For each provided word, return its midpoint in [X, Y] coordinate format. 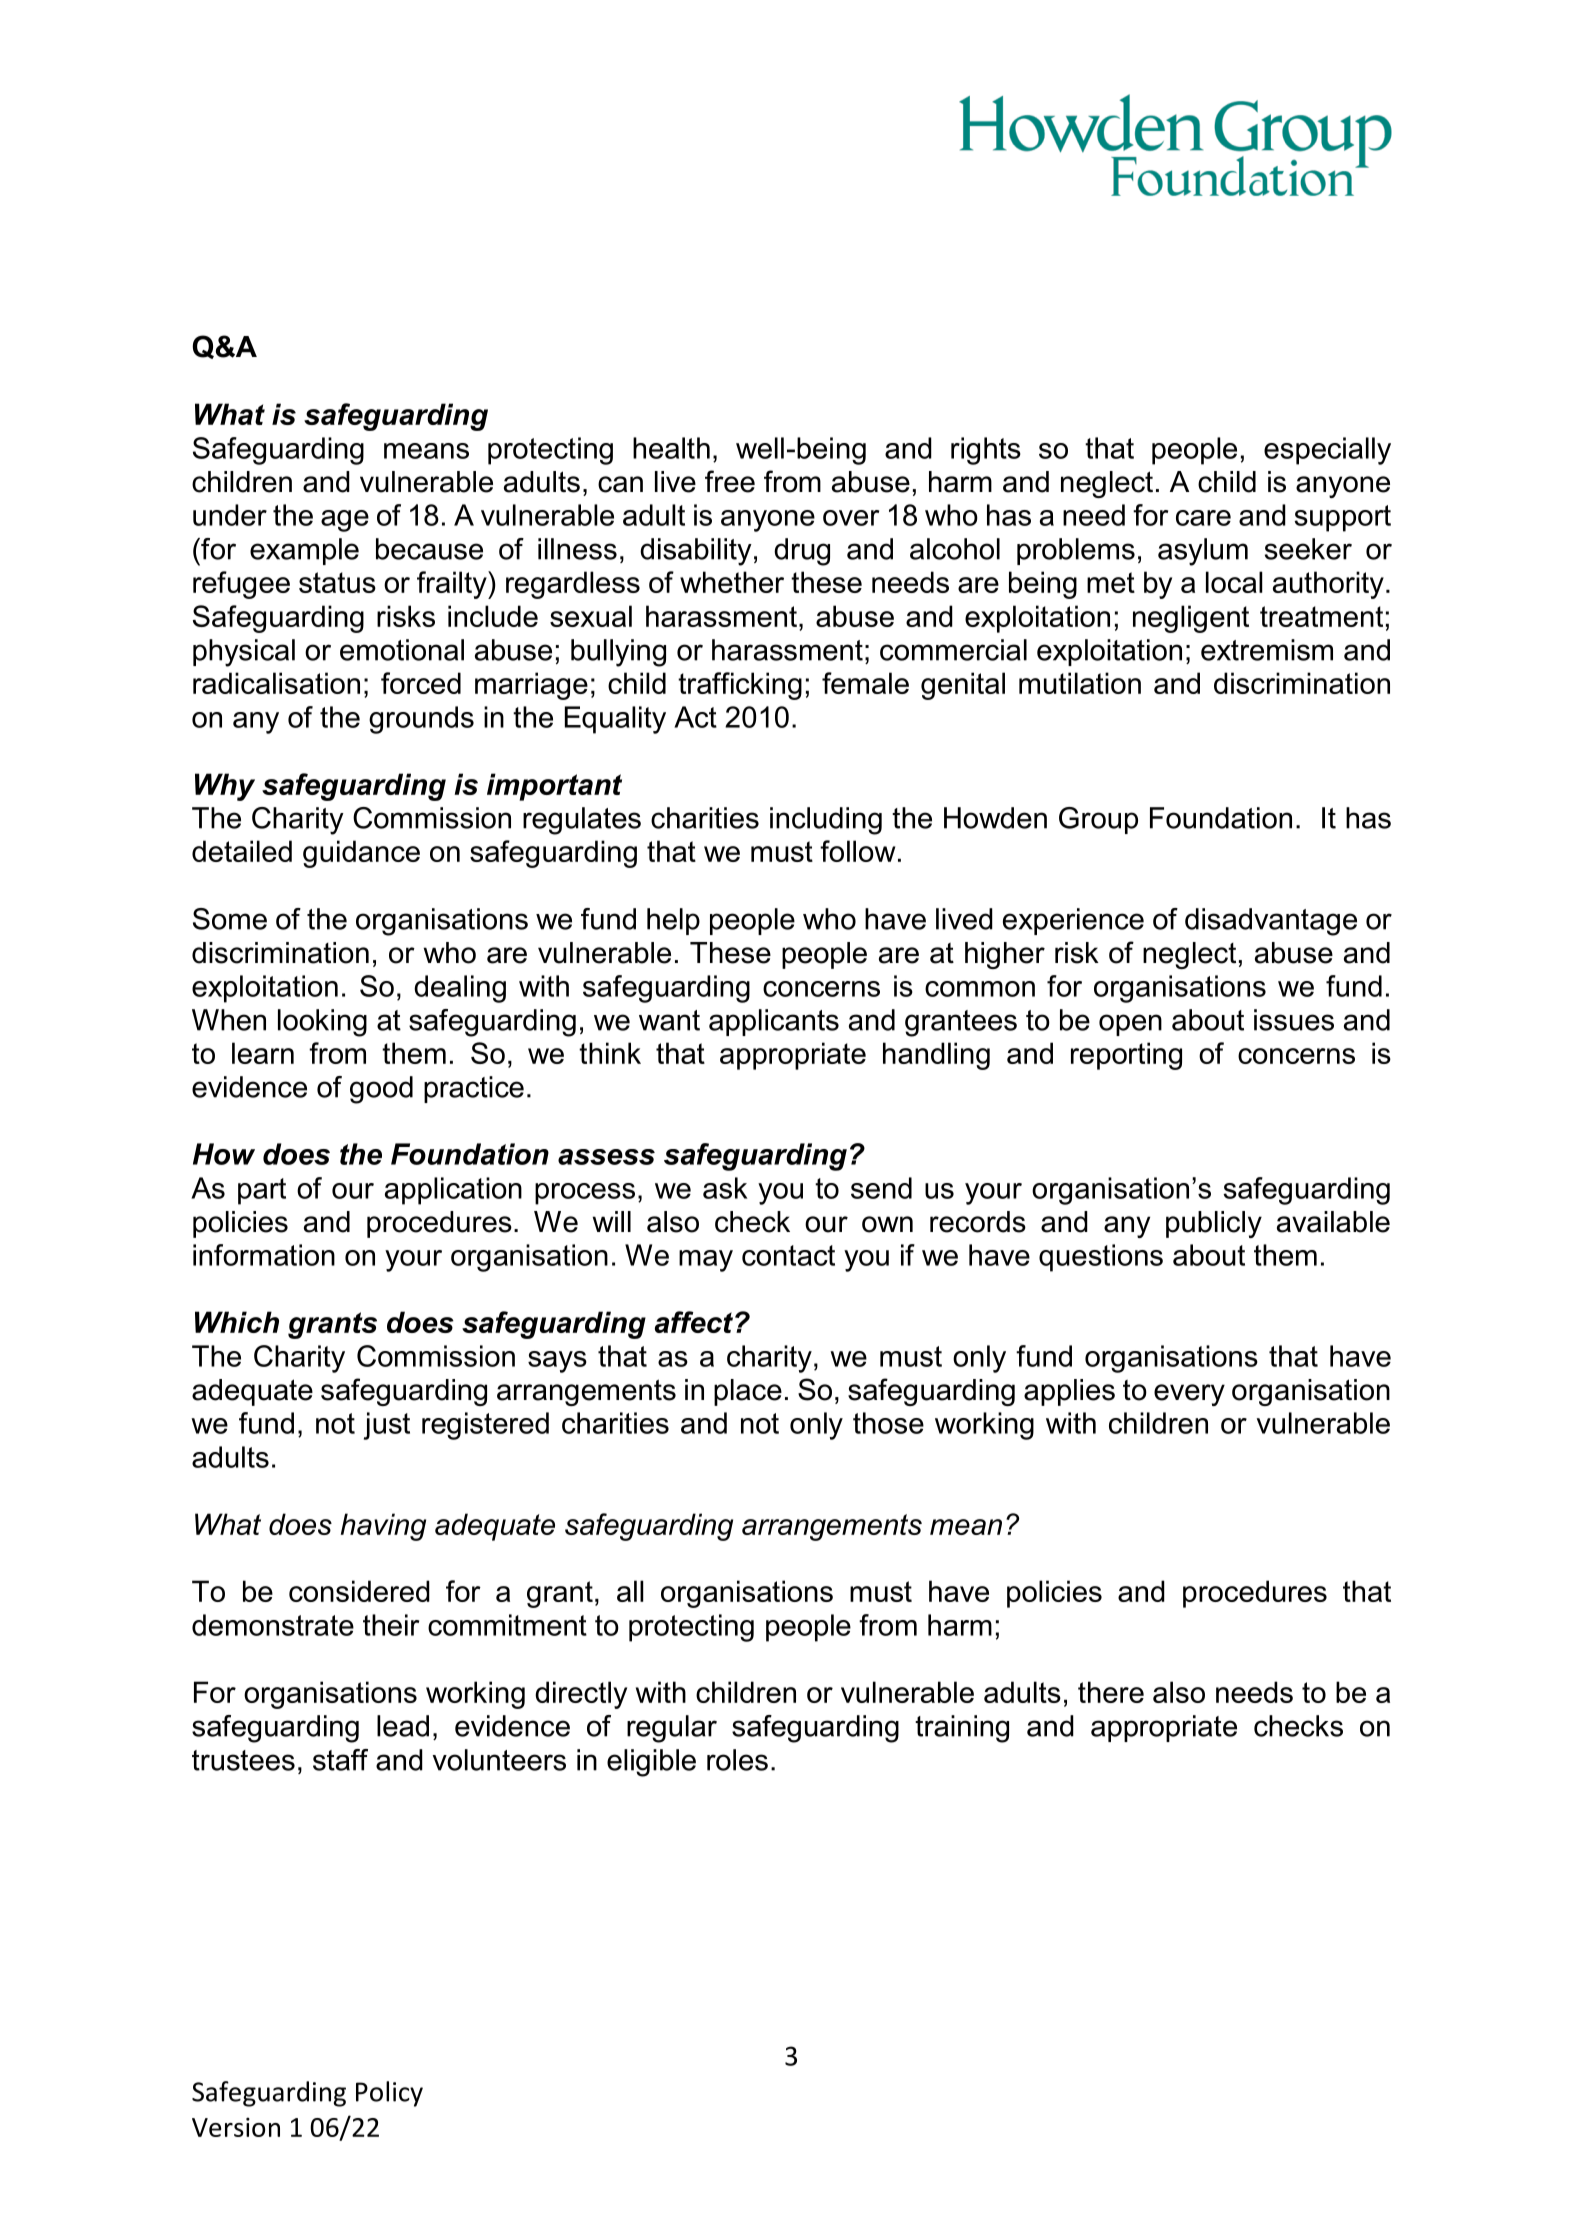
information [264, 1255]
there [1111, 1692]
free [730, 481]
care [1203, 518]
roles [737, 1760]
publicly [1214, 1224]
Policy [389, 2094]
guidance [361, 854]
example [304, 551]
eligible [651, 1763]
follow [857, 851]
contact [788, 1255]
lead [403, 1726]
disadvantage [1271, 922]
